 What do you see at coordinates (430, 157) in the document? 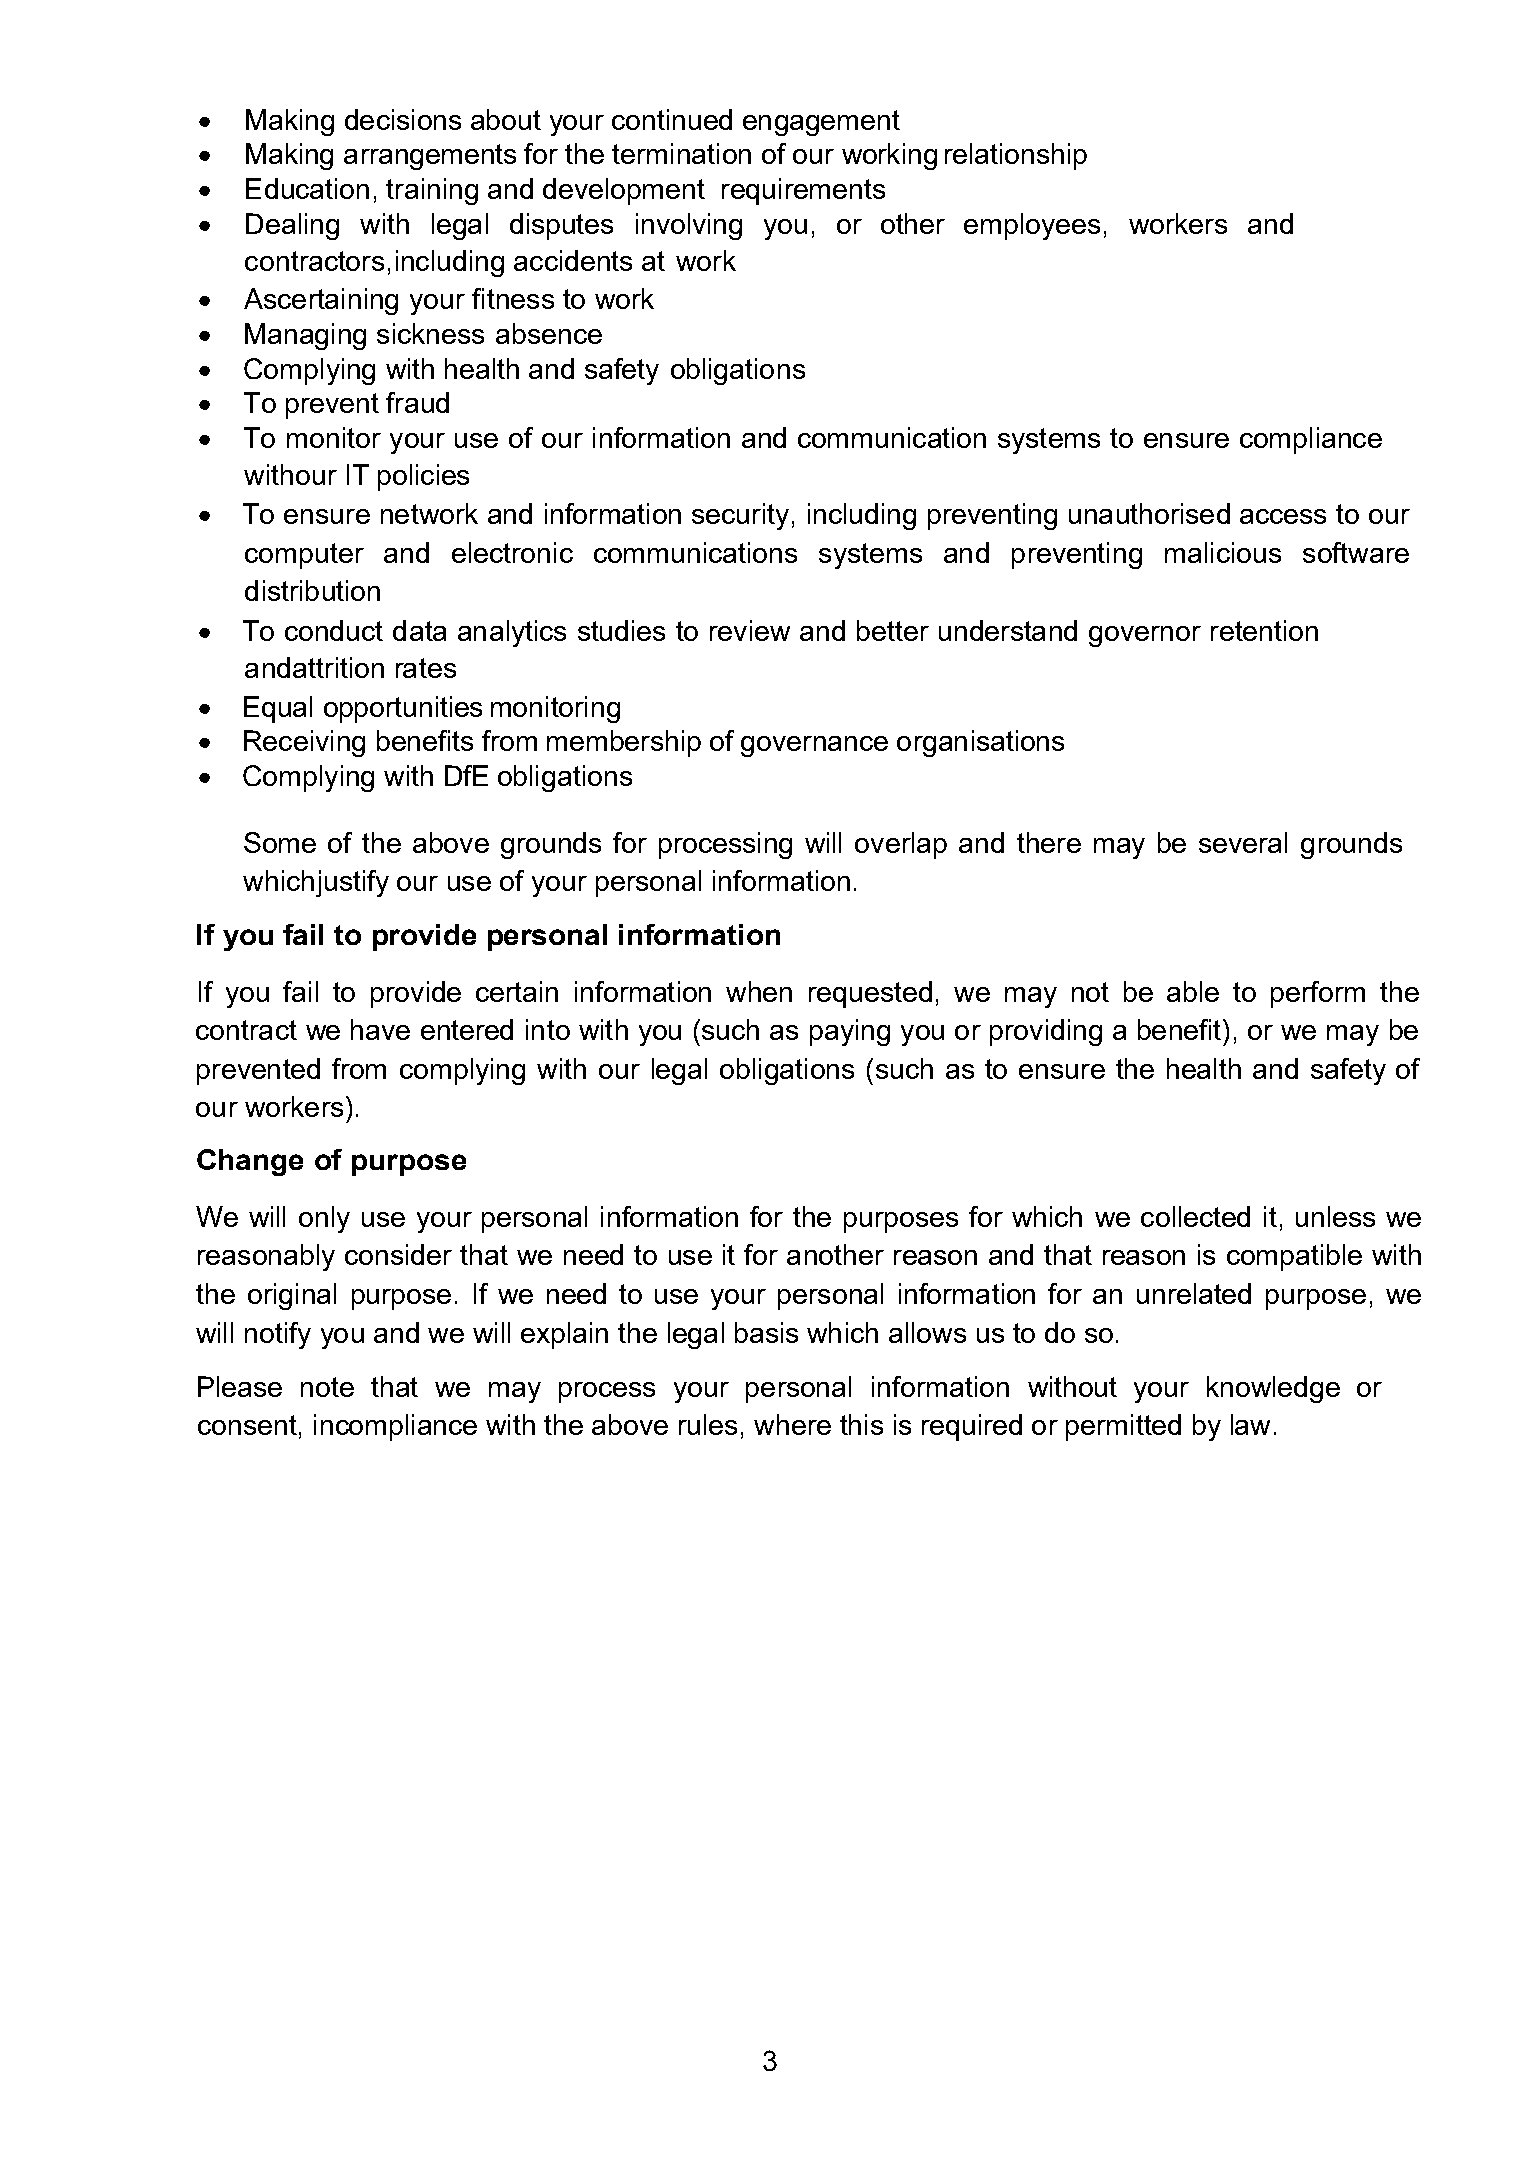
I see `arrangements` at bounding box center [430, 157].
